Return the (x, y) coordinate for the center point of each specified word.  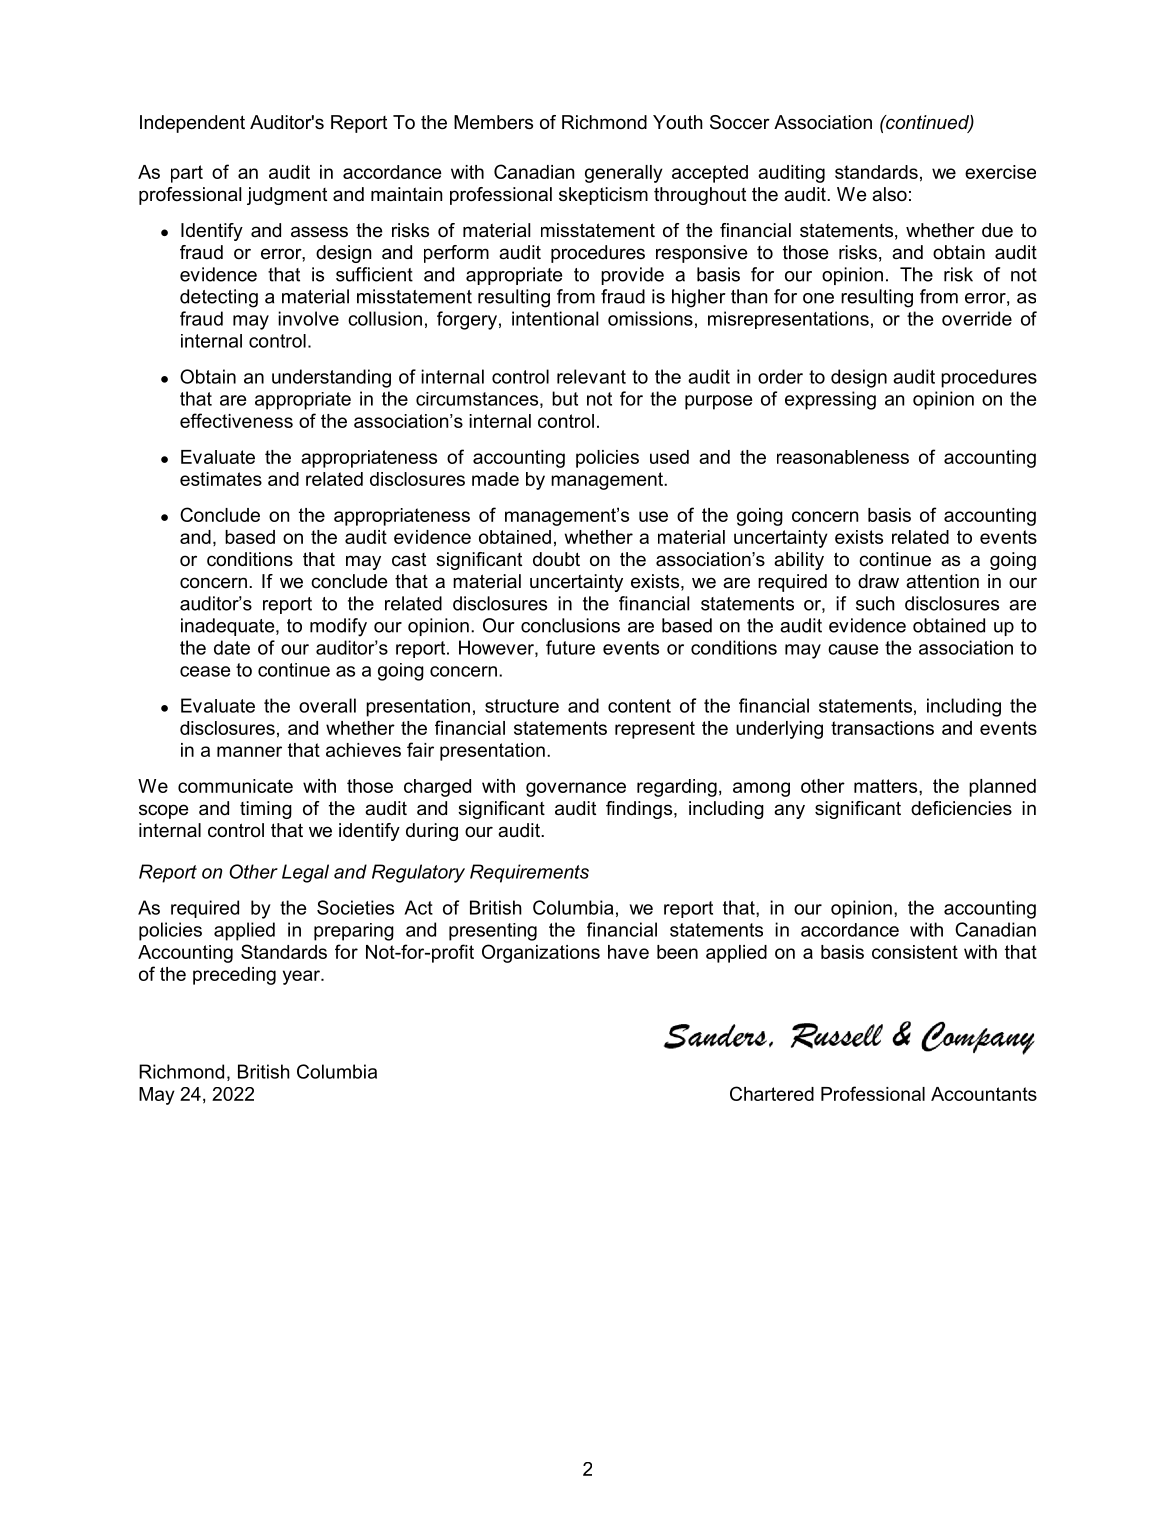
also (889, 194)
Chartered (772, 1093)
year (303, 977)
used (669, 457)
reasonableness (843, 457)
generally (624, 174)
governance (576, 789)
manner (249, 751)
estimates (221, 479)
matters (887, 786)
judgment (287, 196)
